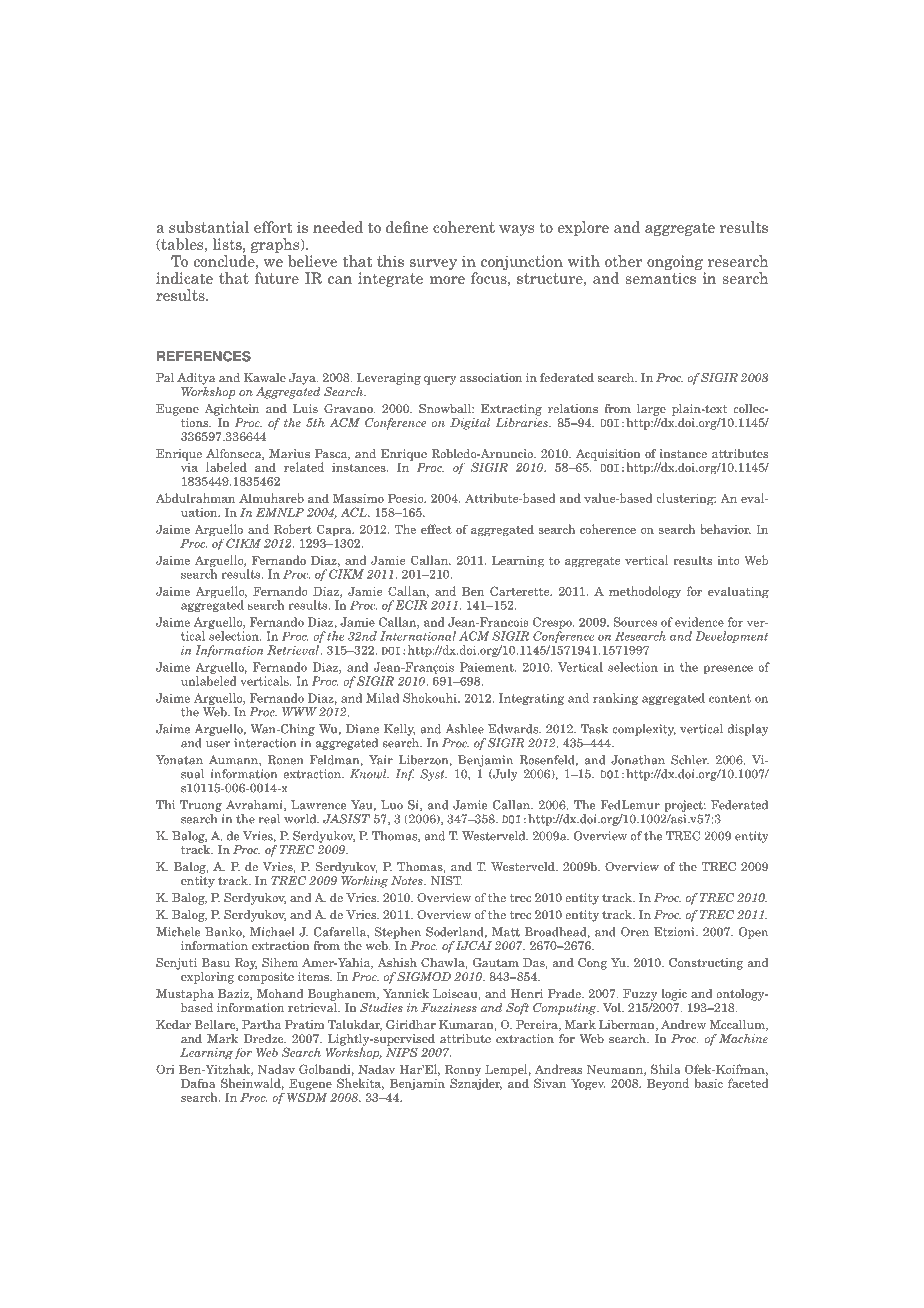  Describe the element at coordinates (261, 1024) in the screenshot. I see `Partha` at that location.
